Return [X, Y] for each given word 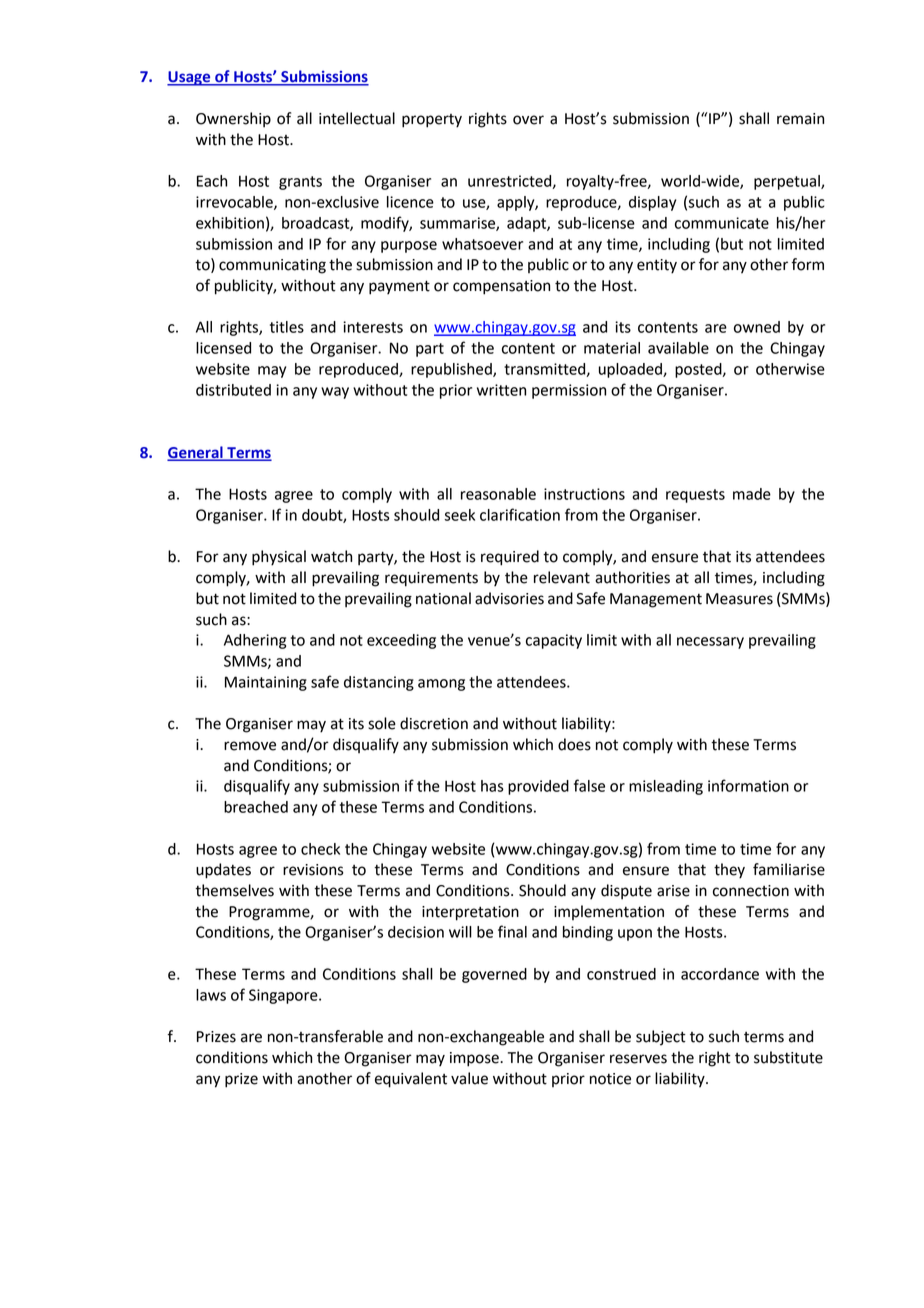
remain [800, 119]
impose [475, 1059]
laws [211, 995]
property [432, 121]
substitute [788, 1057]
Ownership [233, 120]
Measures [739, 599]
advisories [509, 598]
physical [279, 558]
